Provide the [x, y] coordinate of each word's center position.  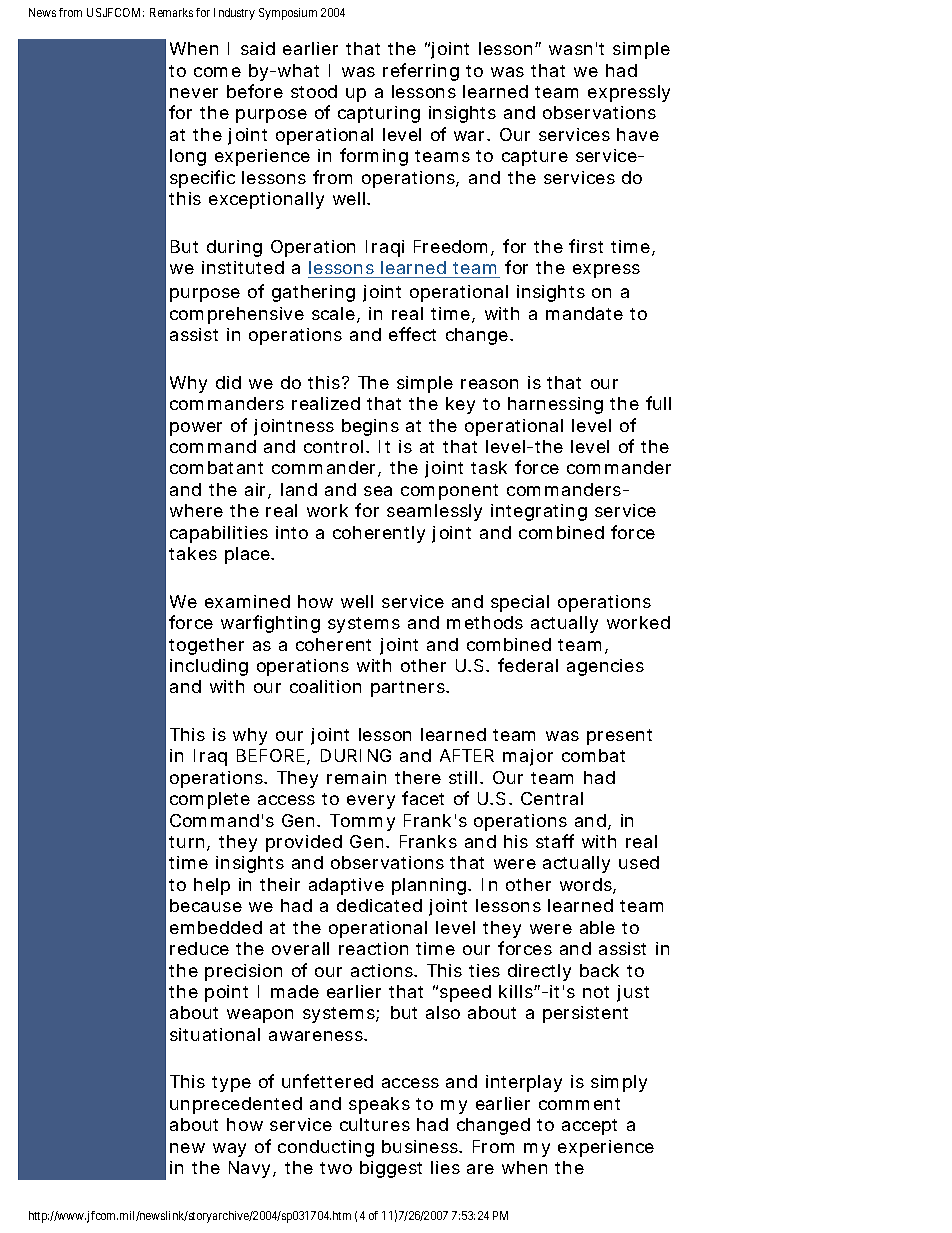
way [229, 1150]
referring [421, 72]
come [217, 72]
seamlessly [434, 512]
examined [247, 601]
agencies [605, 667]
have [638, 134]
